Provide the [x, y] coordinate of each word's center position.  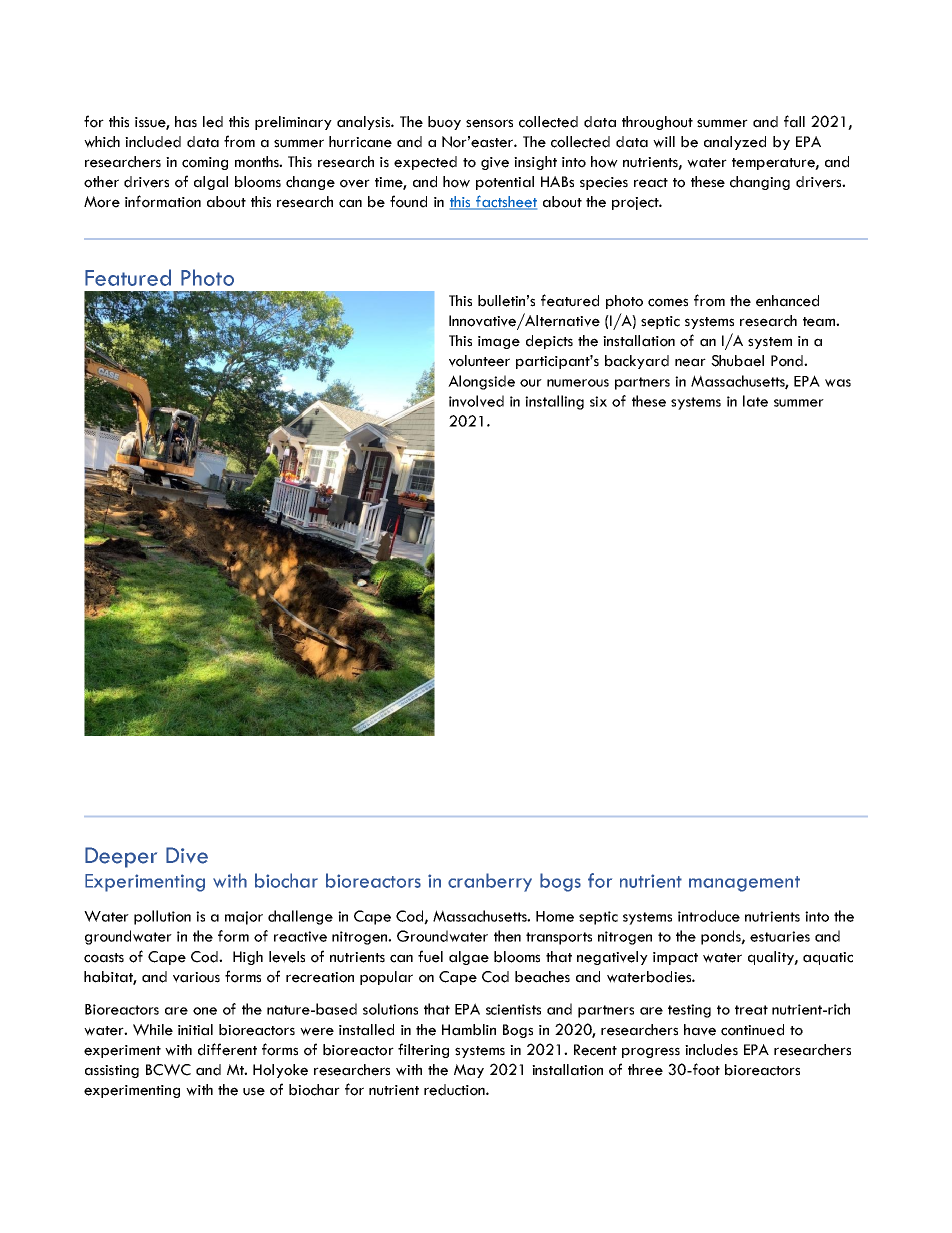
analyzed [735, 143]
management [744, 884]
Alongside [481, 382]
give [495, 163]
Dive [187, 855]
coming [205, 163]
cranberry [490, 882]
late [755, 401]
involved [476, 401]
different [227, 1049]
